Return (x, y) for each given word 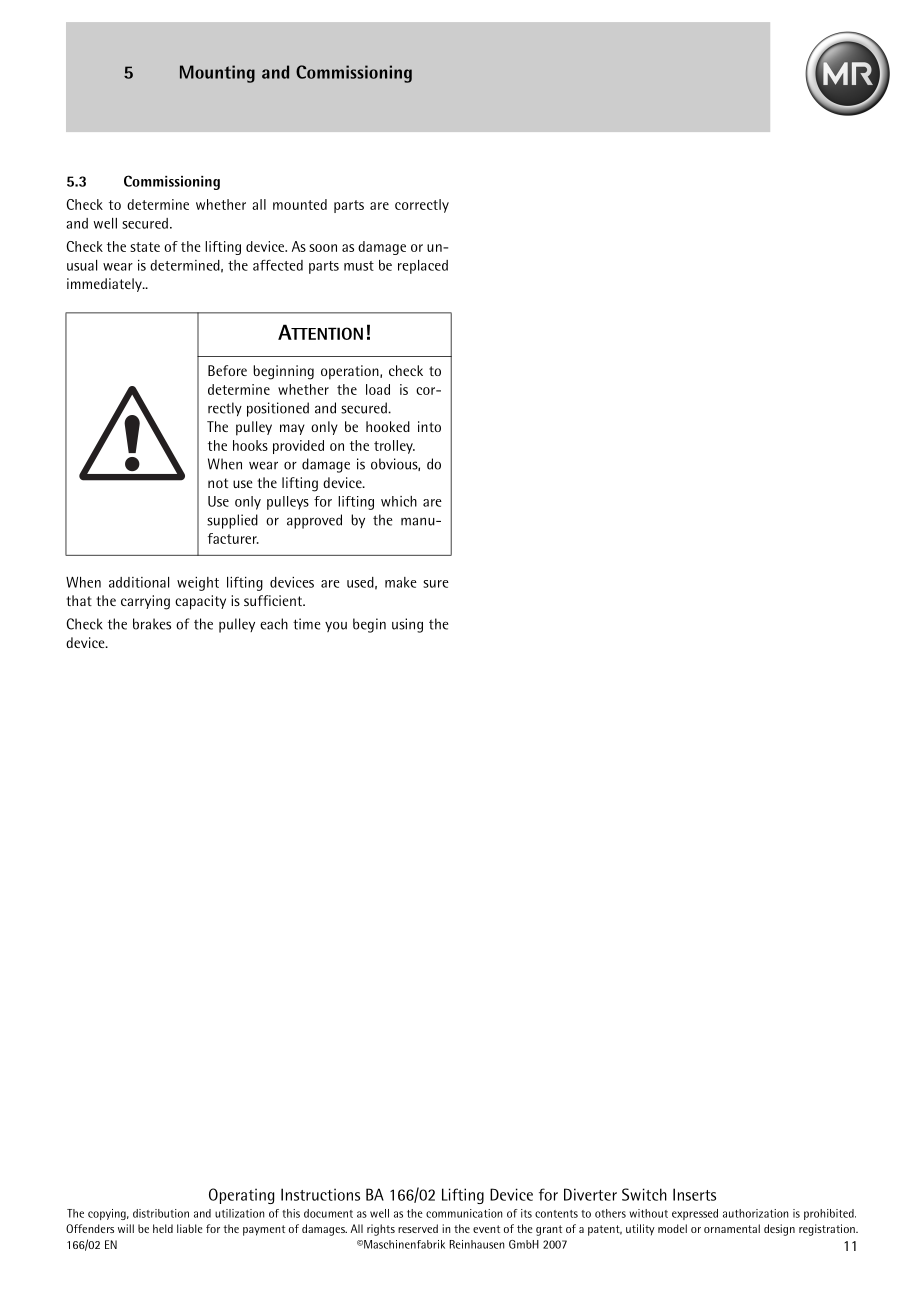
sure (436, 584)
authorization (755, 1213)
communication (464, 1213)
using (407, 625)
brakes (152, 624)
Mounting (217, 74)
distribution (161, 1213)
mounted (300, 204)
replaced (423, 267)
